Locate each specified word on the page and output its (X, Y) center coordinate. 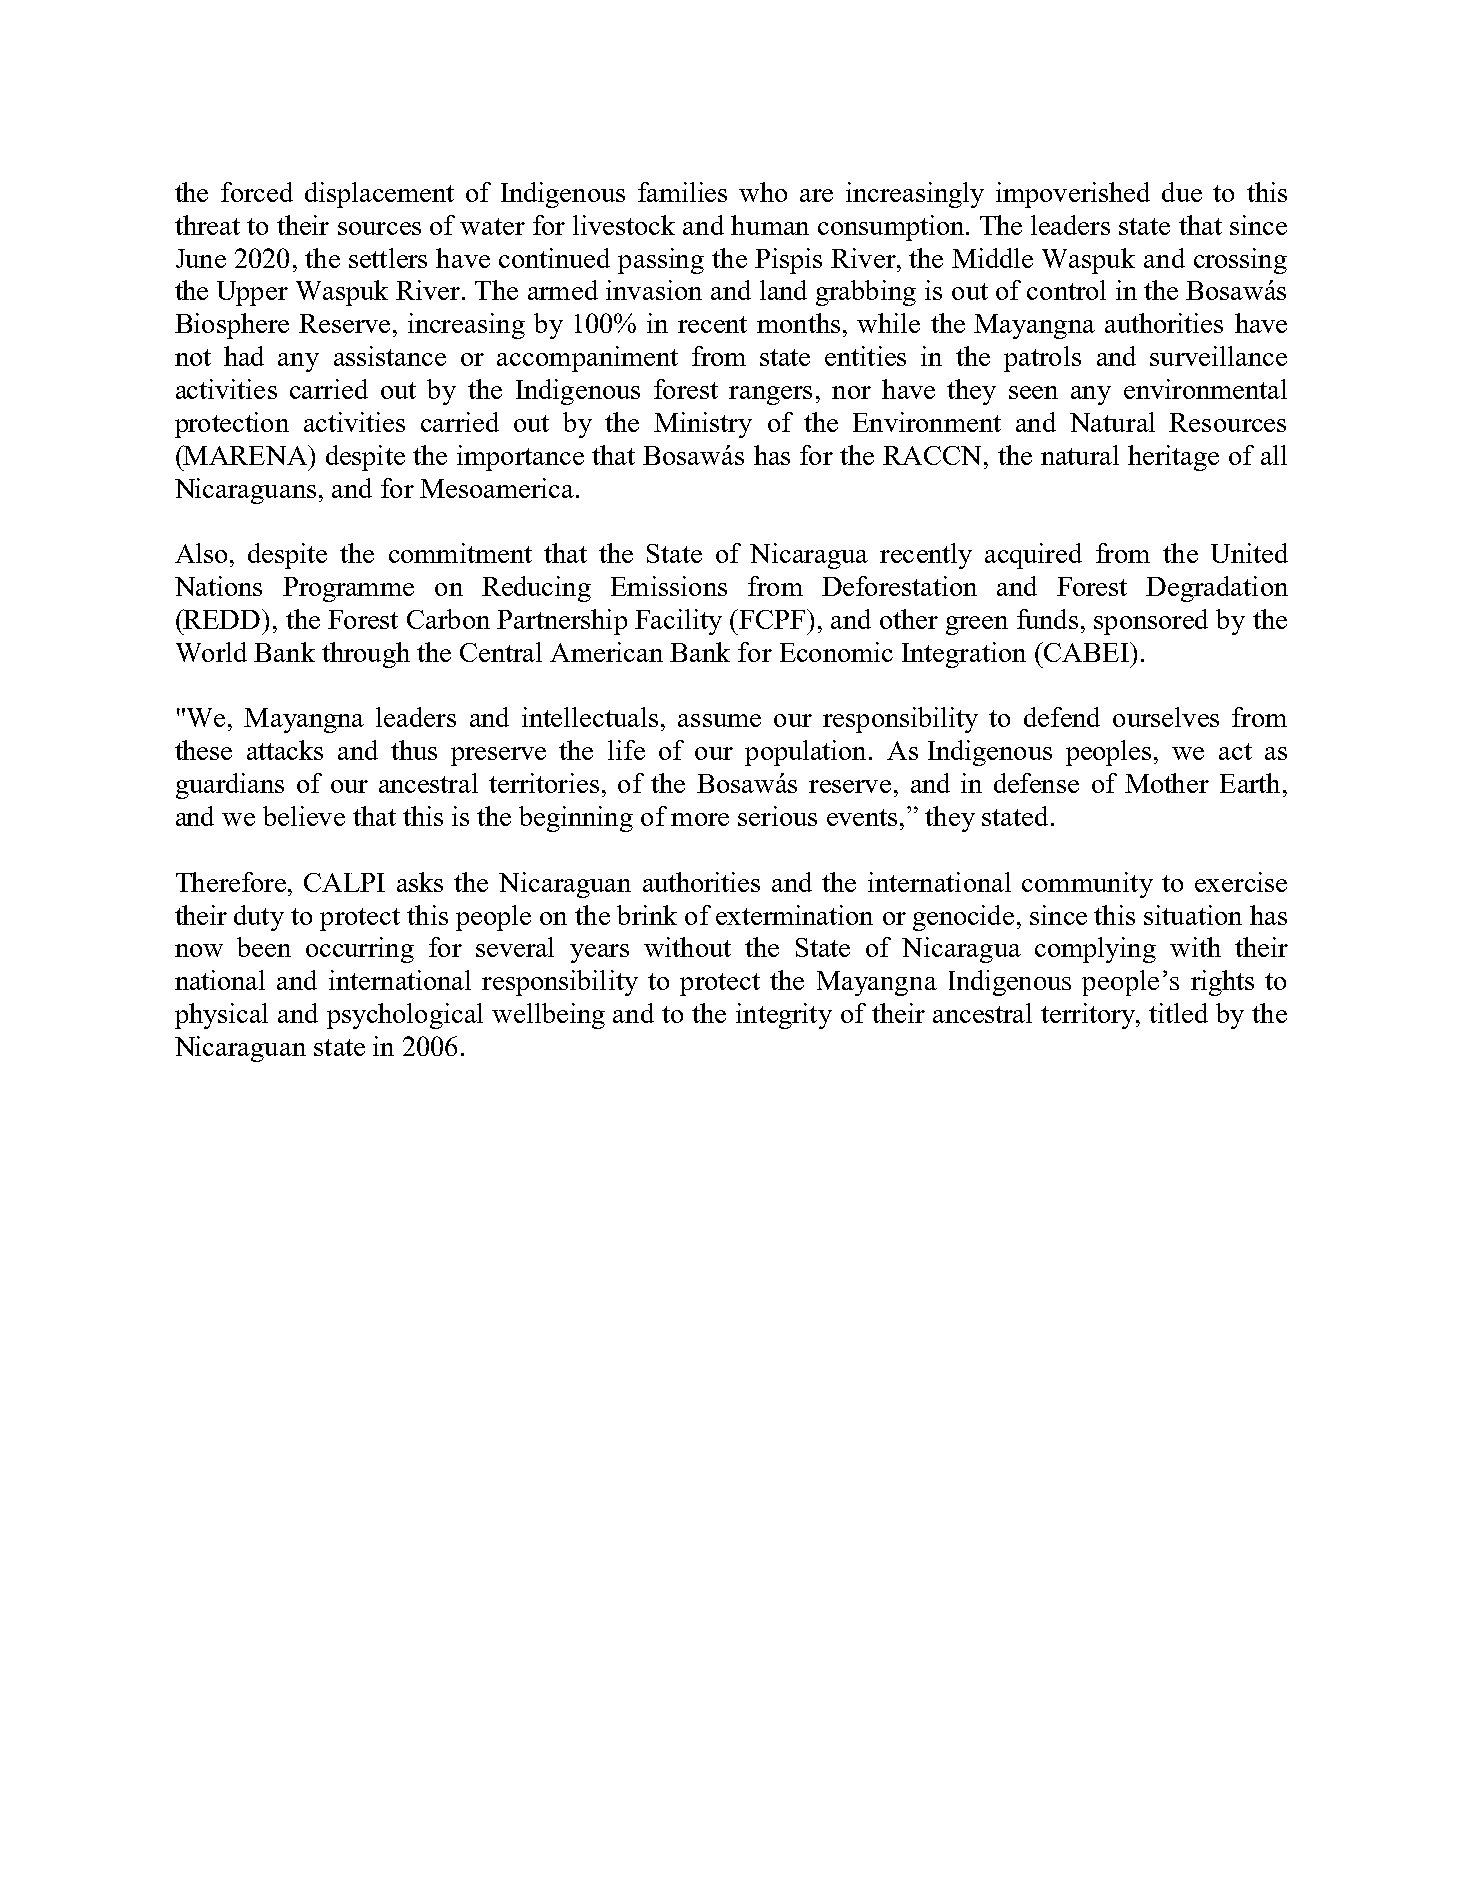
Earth (1250, 783)
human (770, 225)
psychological (405, 1016)
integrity (784, 1016)
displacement (379, 195)
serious (777, 816)
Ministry (703, 425)
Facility (678, 622)
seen (1033, 392)
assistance (390, 356)
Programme (348, 589)
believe (304, 816)
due (1182, 192)
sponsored (1151, 622)
